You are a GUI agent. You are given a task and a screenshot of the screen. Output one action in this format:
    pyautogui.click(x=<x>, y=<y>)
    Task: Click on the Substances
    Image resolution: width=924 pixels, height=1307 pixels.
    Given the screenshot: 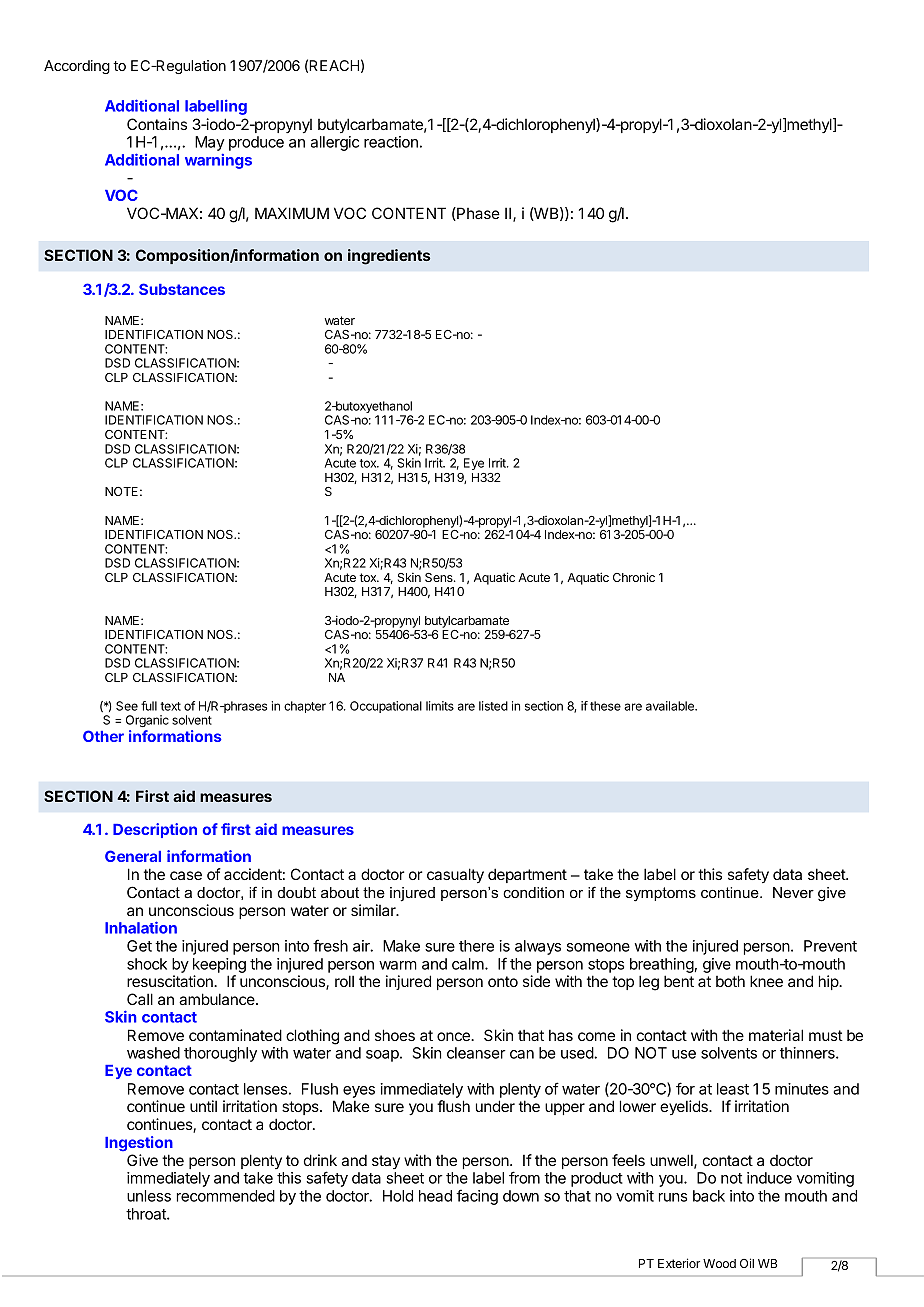 What is the action you would take?
    pyautogui.click(x=182, y=289)
